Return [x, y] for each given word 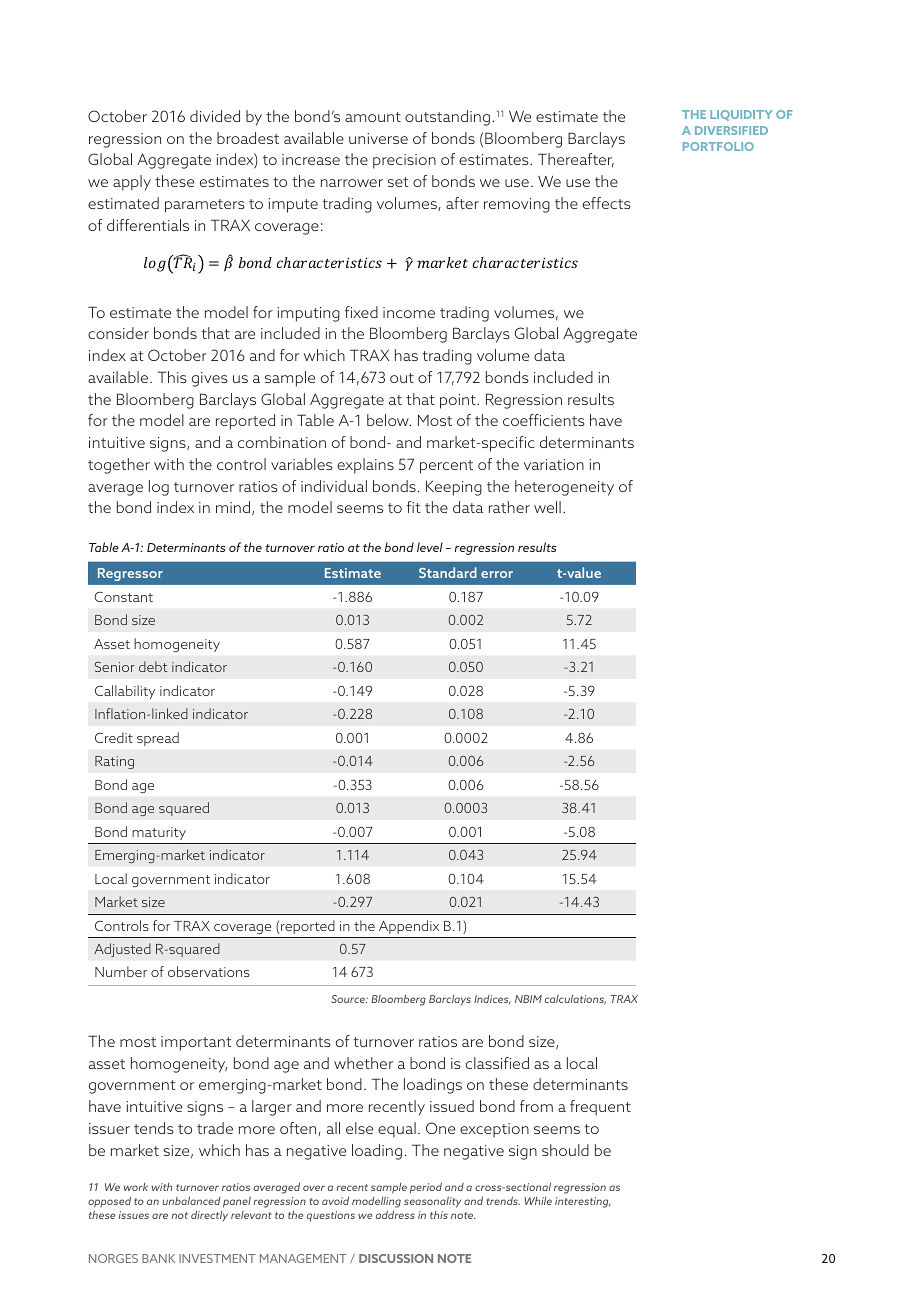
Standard [448, 572]
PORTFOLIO [718, 146]
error [497, 574]
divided [215, 116]
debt [153, 666]
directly [209, 1216]
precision [404, 161]
